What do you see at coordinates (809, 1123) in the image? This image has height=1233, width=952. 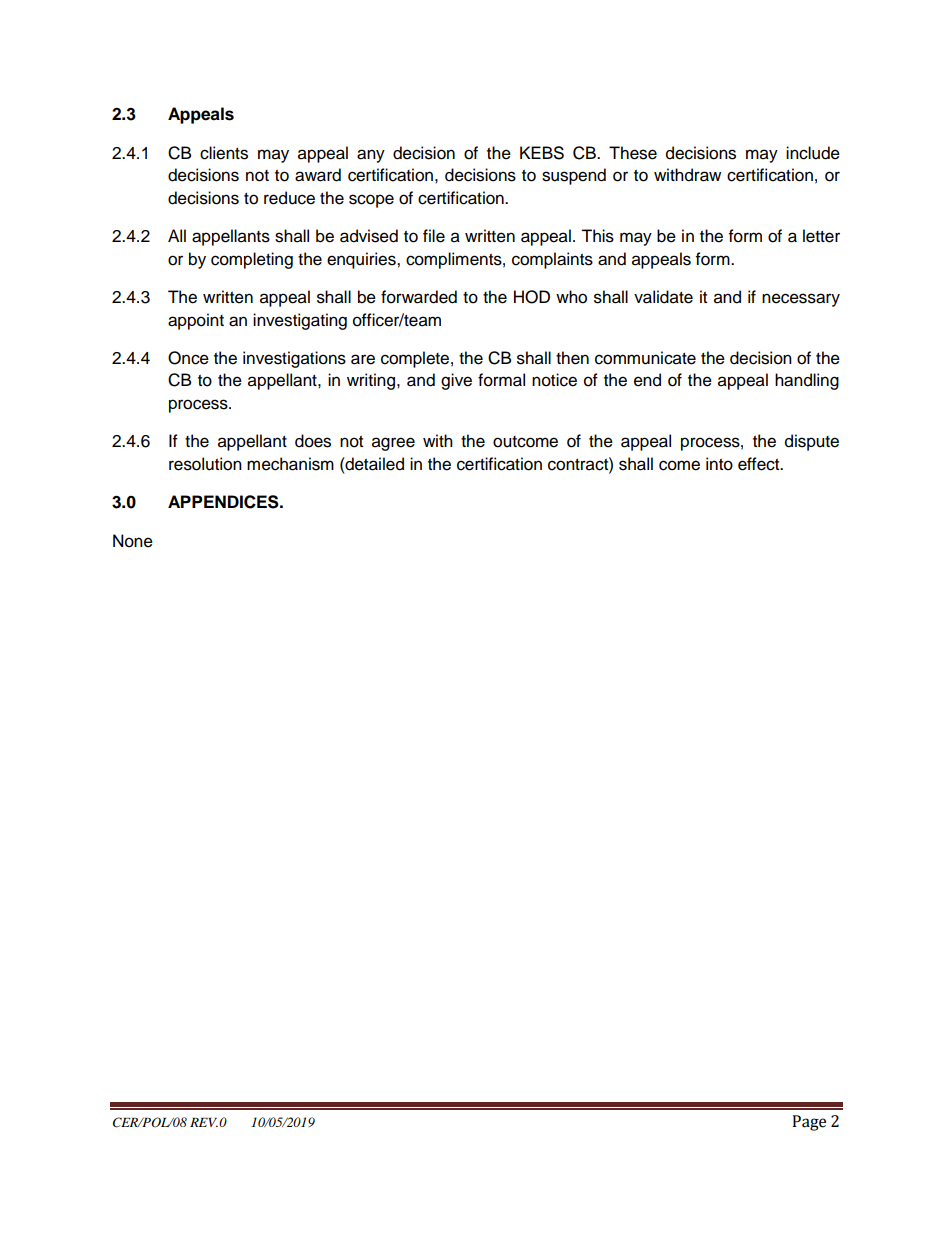 I see `Page` at bounding box center [809, 1123].
